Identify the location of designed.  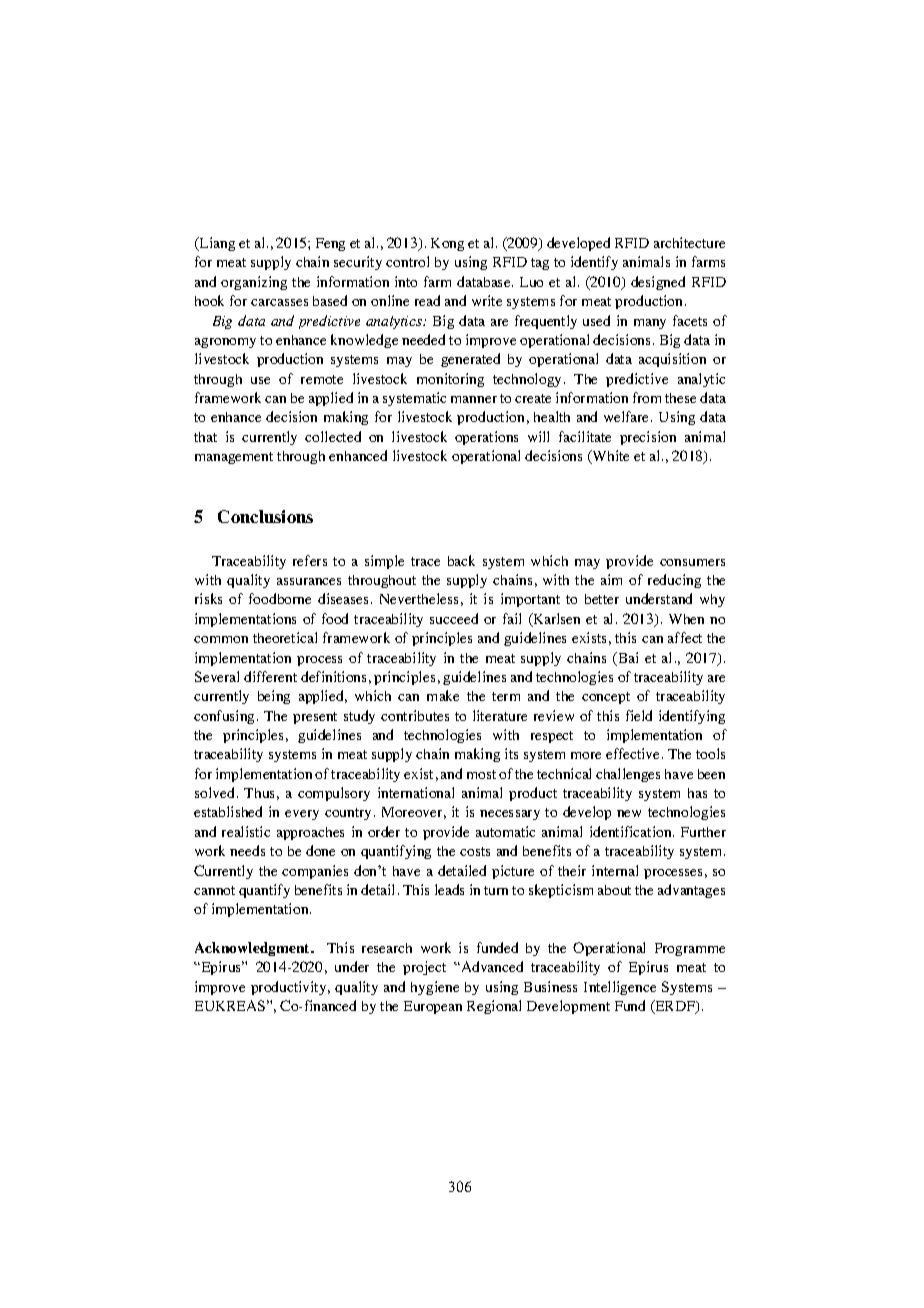
(658, 283).
